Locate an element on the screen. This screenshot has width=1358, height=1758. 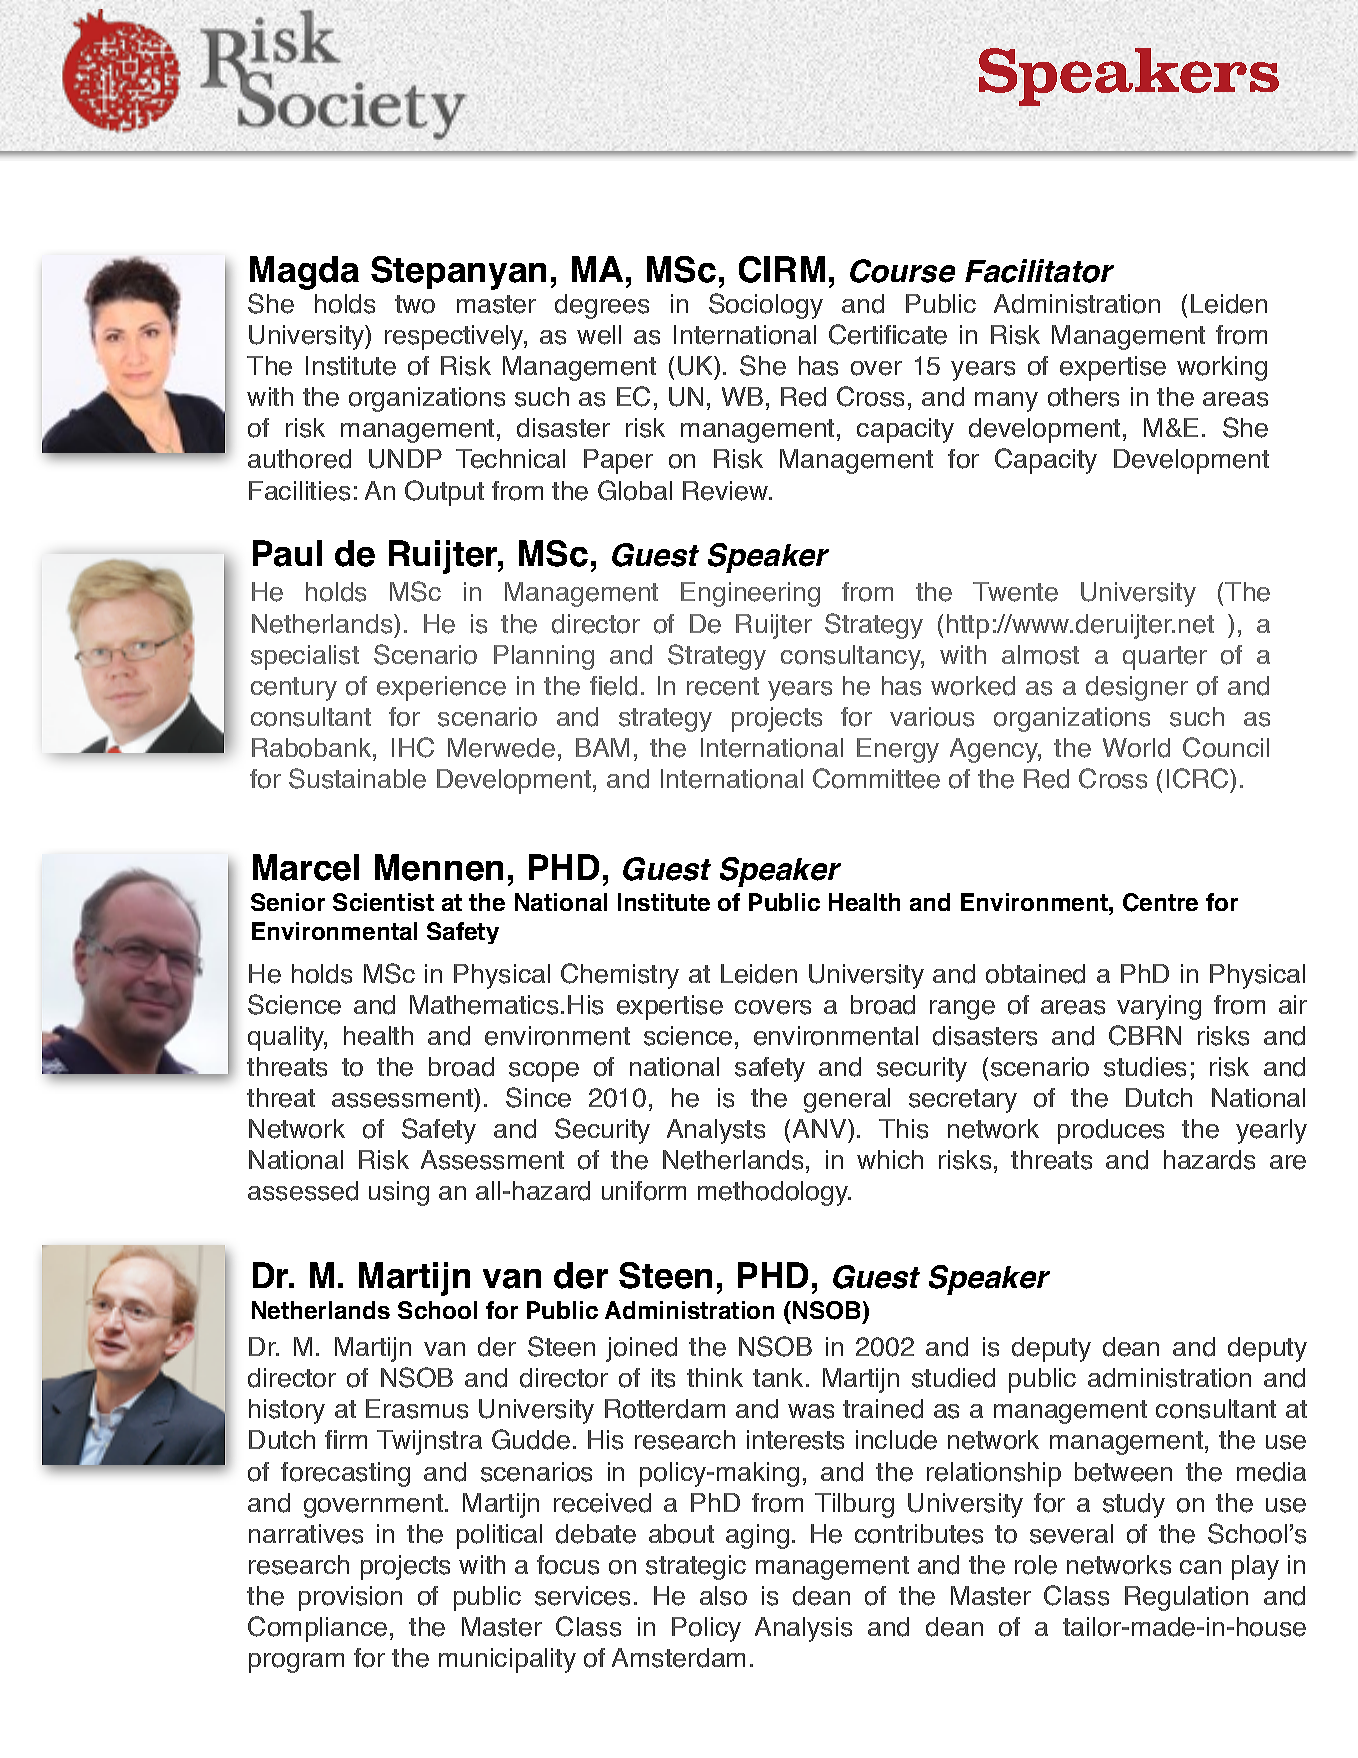
Magda is located at coordinates (304, 273).
